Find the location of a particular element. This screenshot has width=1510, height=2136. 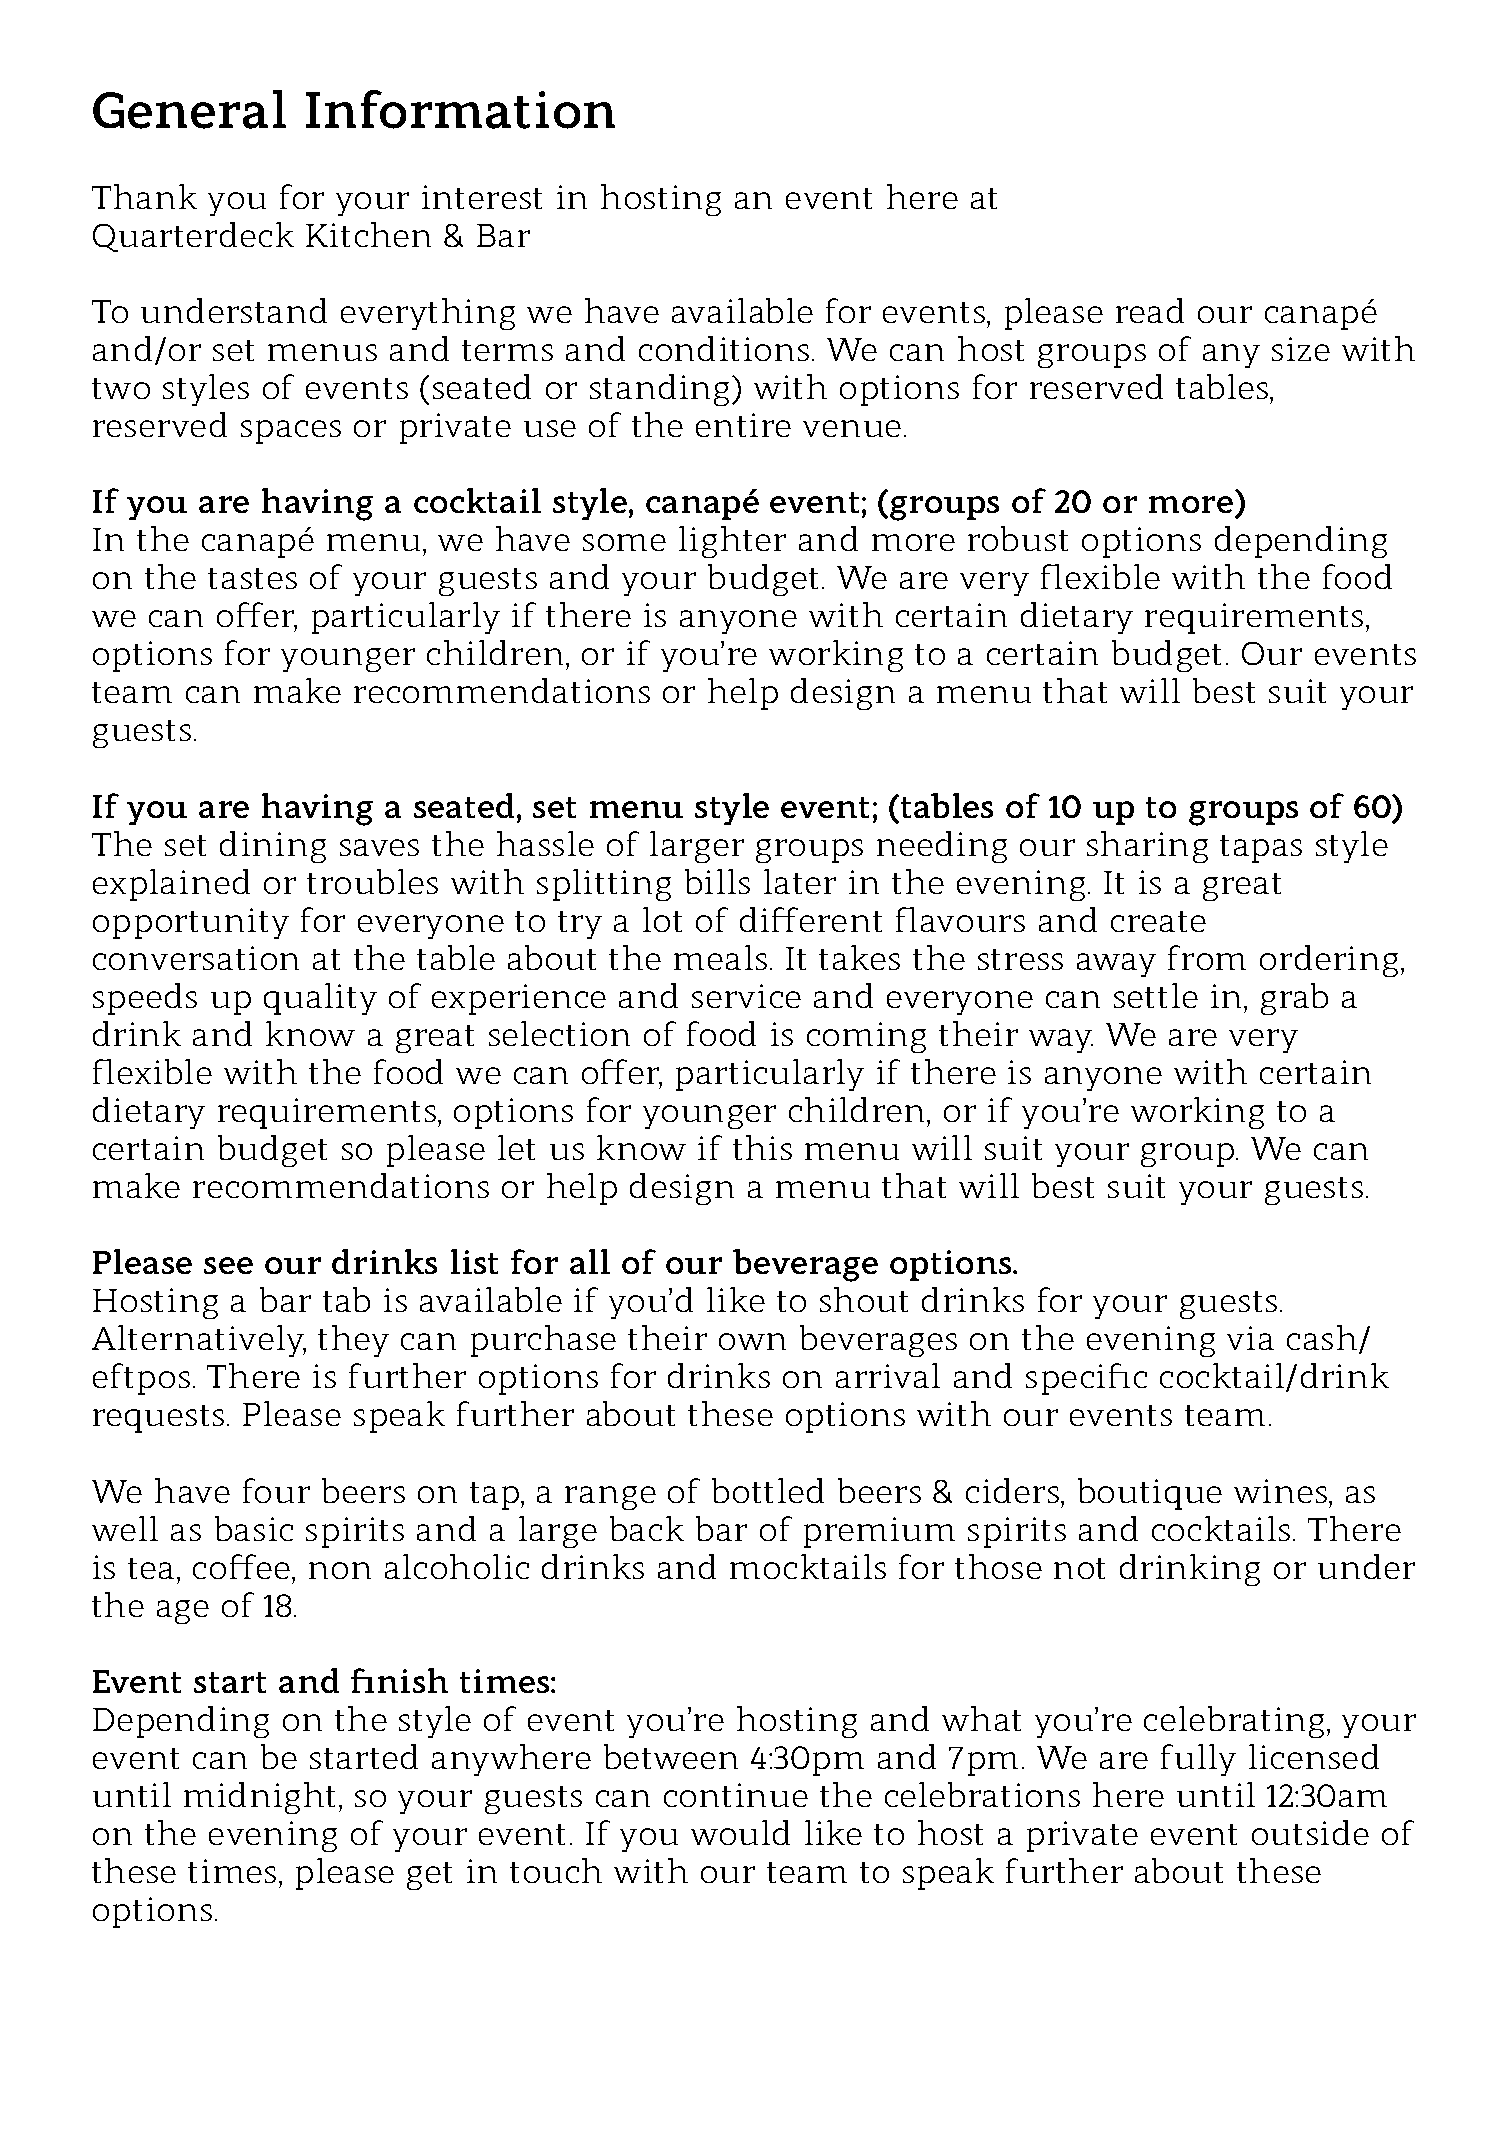

dining is located at coordinates (273, 847).
